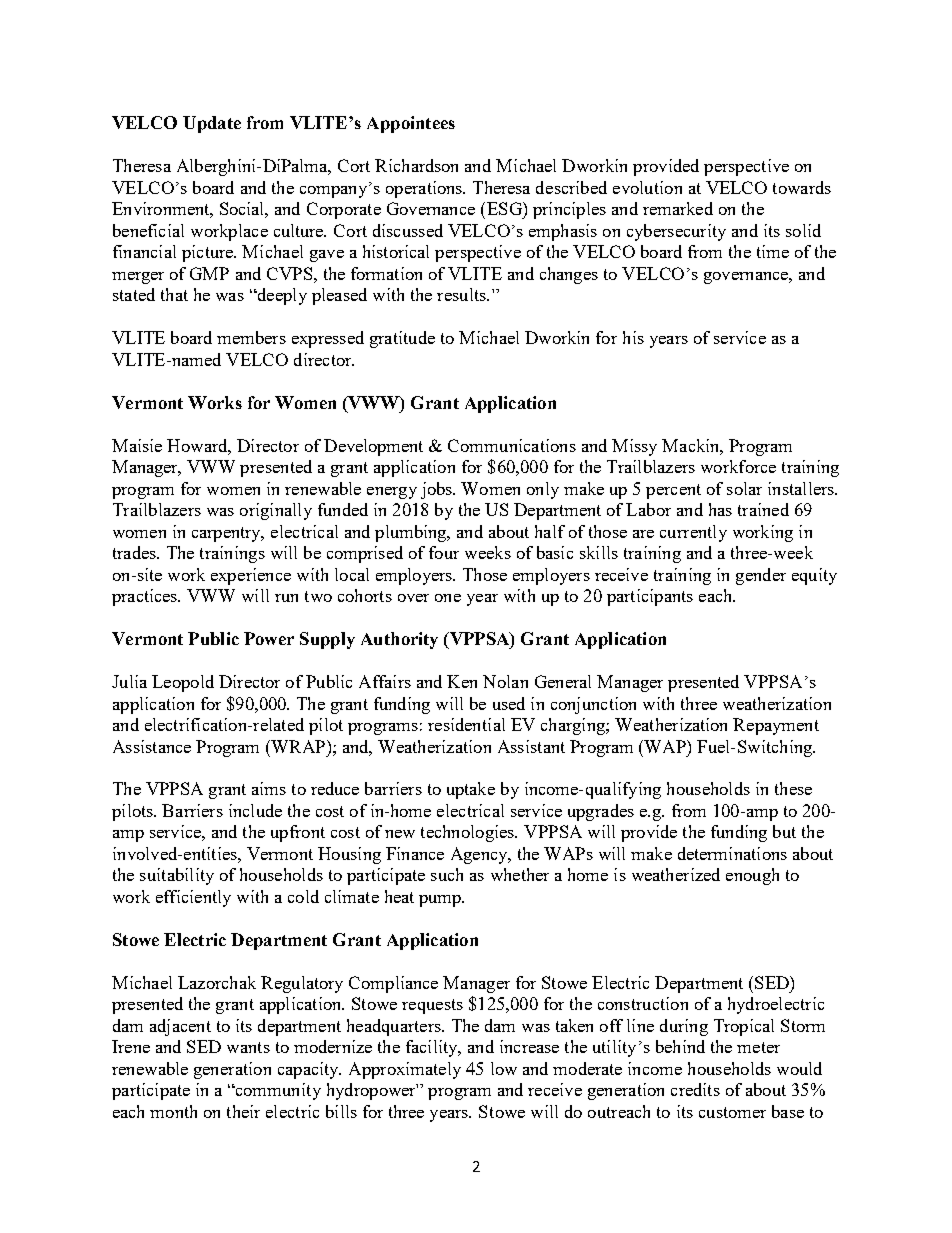 The height and width of the screenshot is (1233, 952). Describe the element at coordinates (416, 165) in the screenshot. I see `Richardson` at that location.
